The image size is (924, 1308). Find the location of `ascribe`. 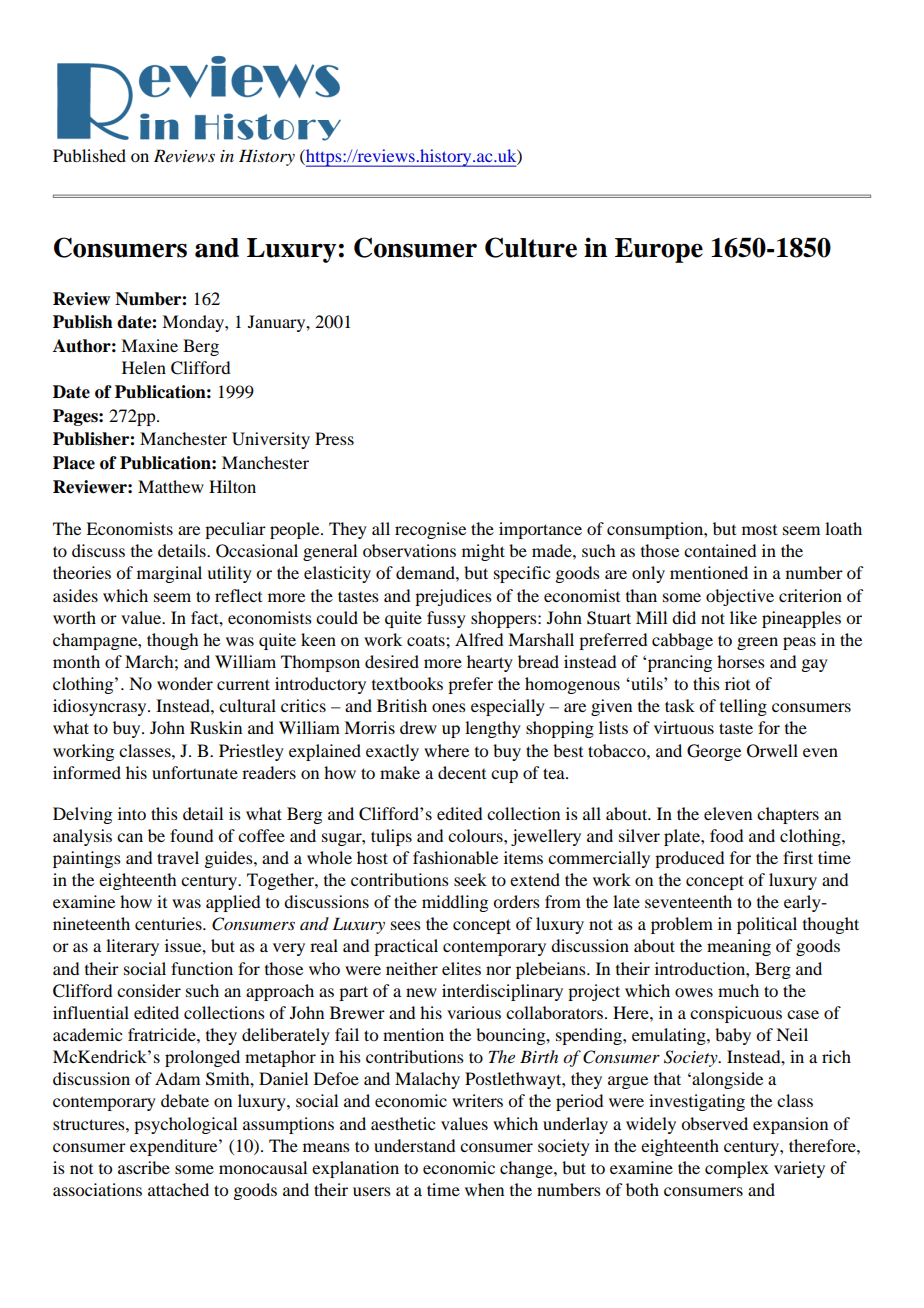

ascribe is located at coordinates (144, 1167).
